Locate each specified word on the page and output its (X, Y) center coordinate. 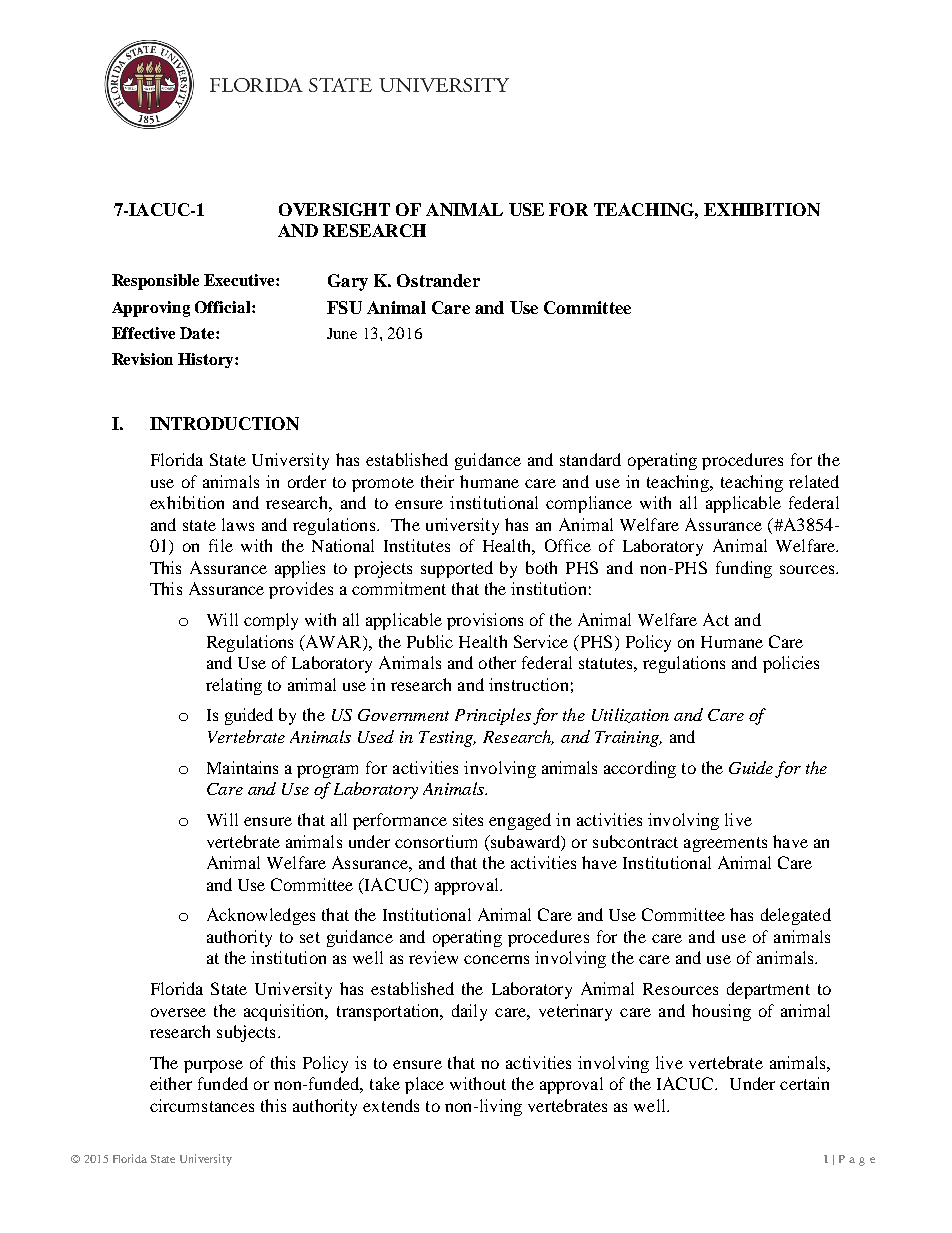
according (640, 769)
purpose (213, 1066)
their (437, 481)
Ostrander (438, 280)
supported (457, 569)
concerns (496, 959)
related (814, 481)
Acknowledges (261, 916)
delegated (796, 916)
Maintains (242, 767)
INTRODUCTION (224, 423)
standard (590, 459)
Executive (240, 280)
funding (744, 569)
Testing (447, 739)
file (221, 545)
